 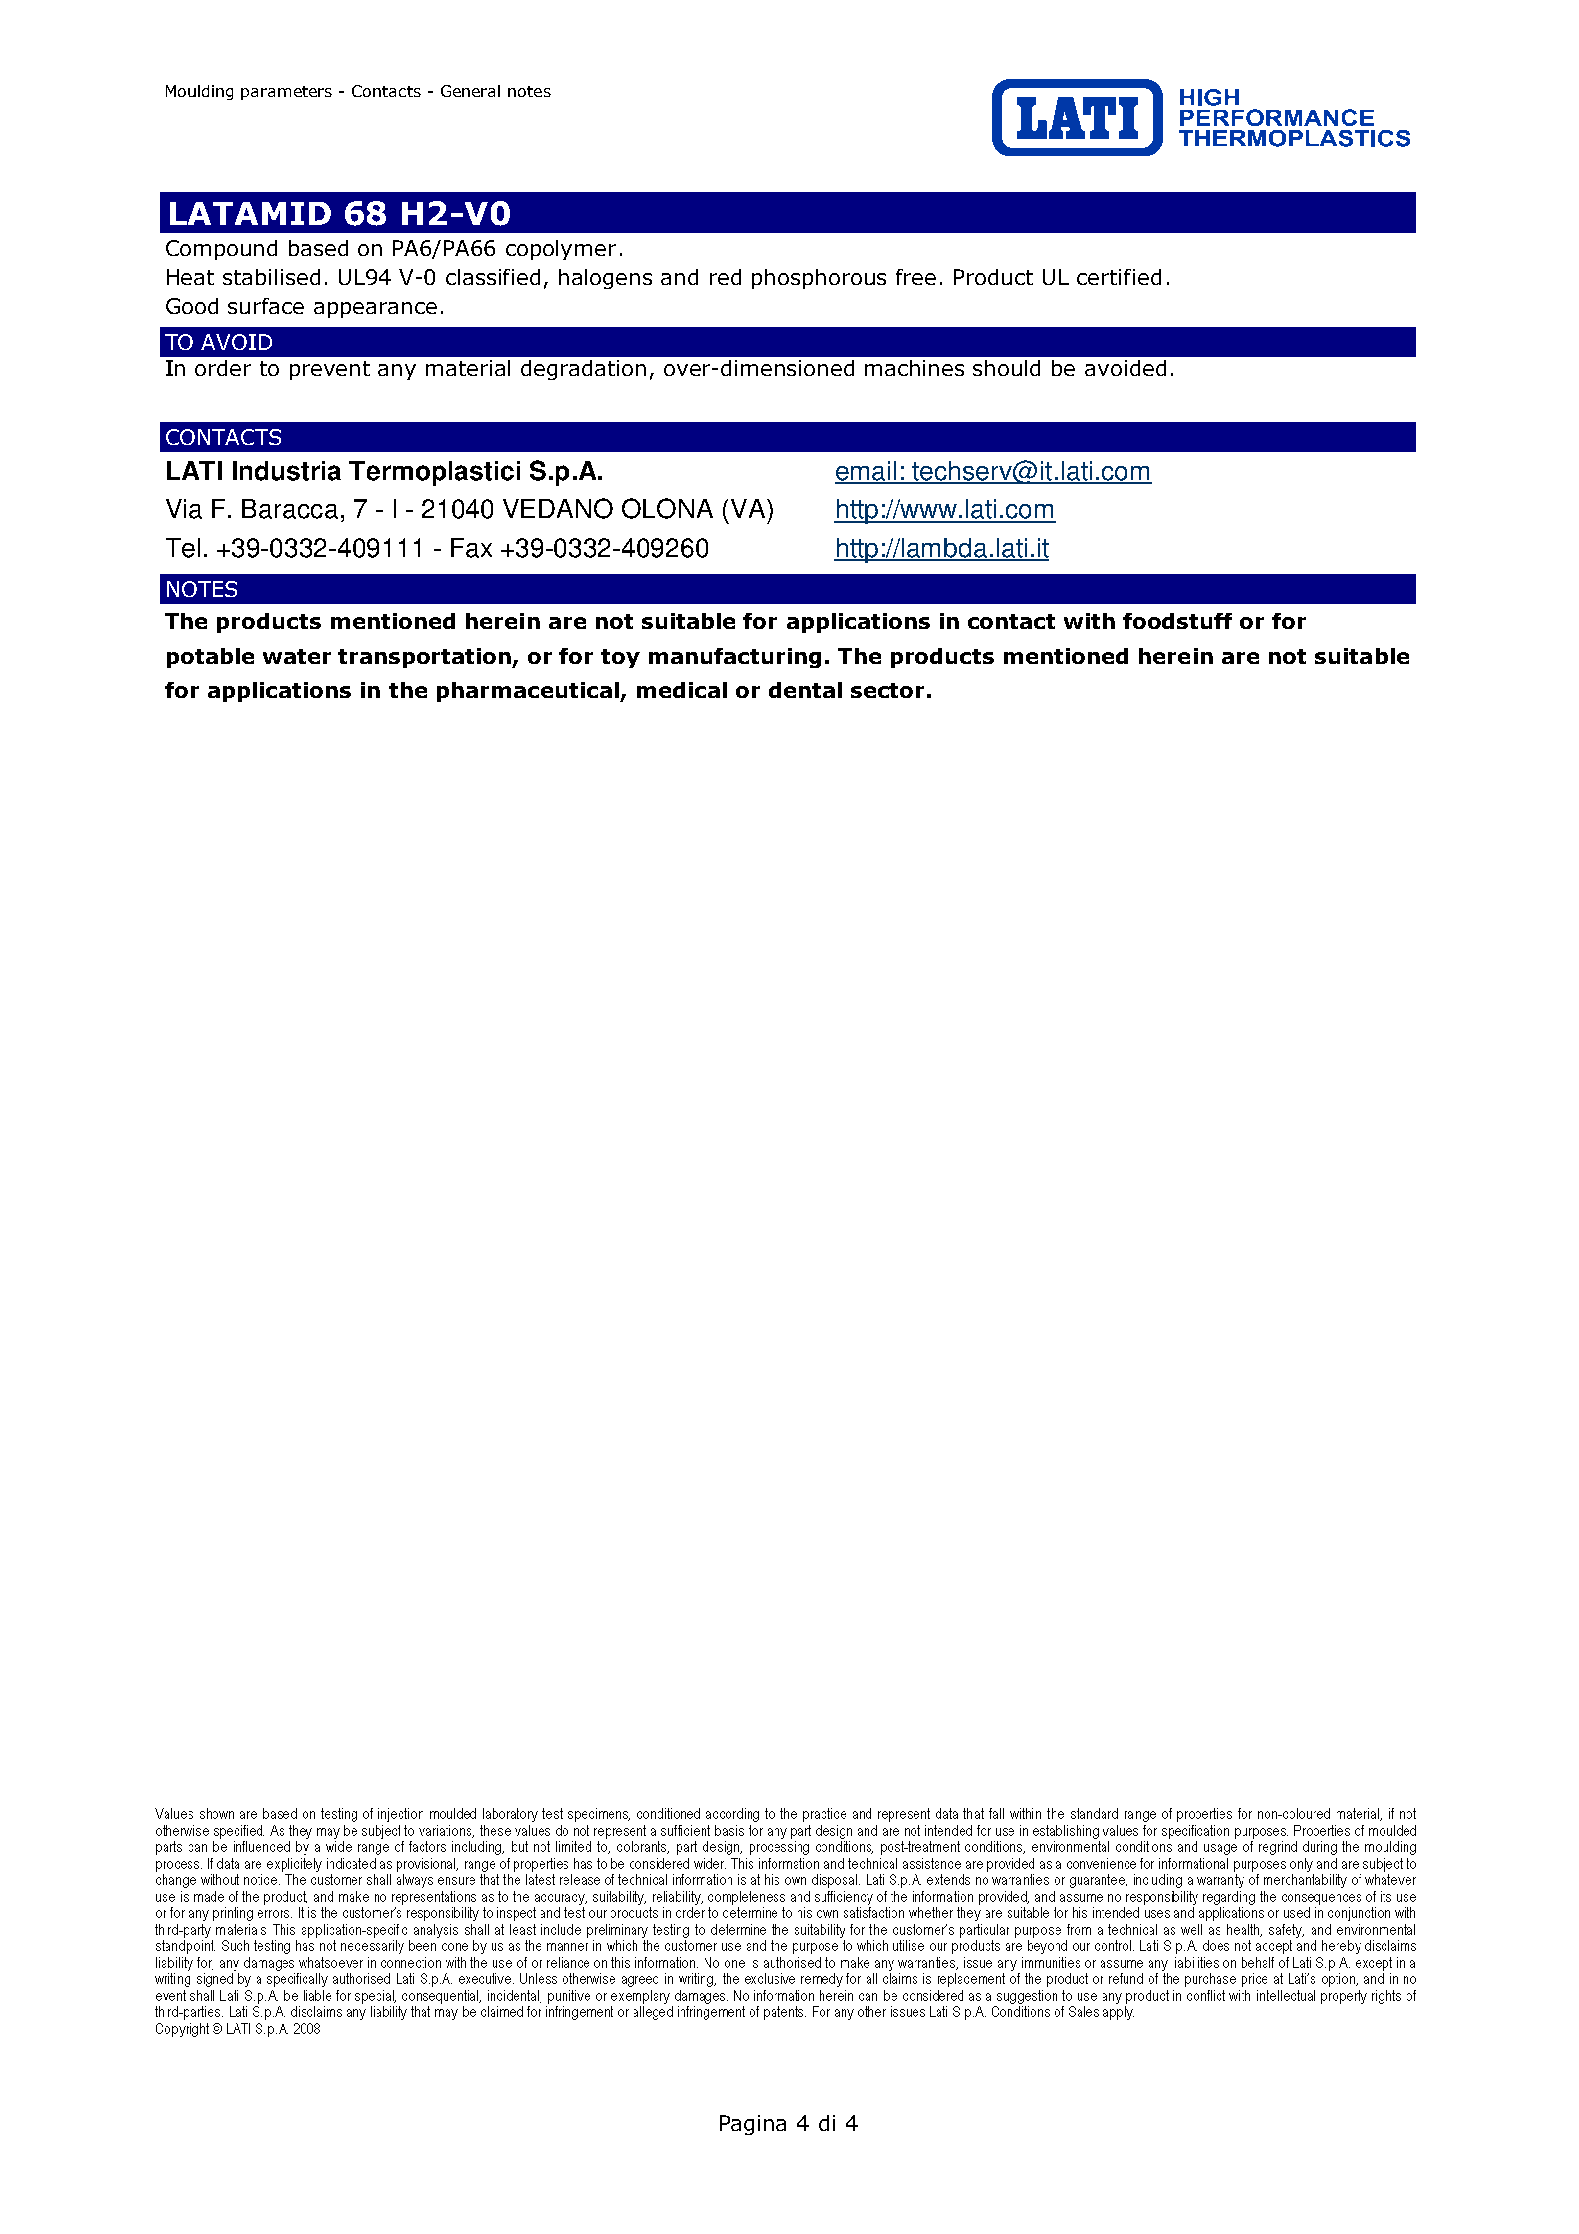 I want to click on water, so click(x=297, y=656).
